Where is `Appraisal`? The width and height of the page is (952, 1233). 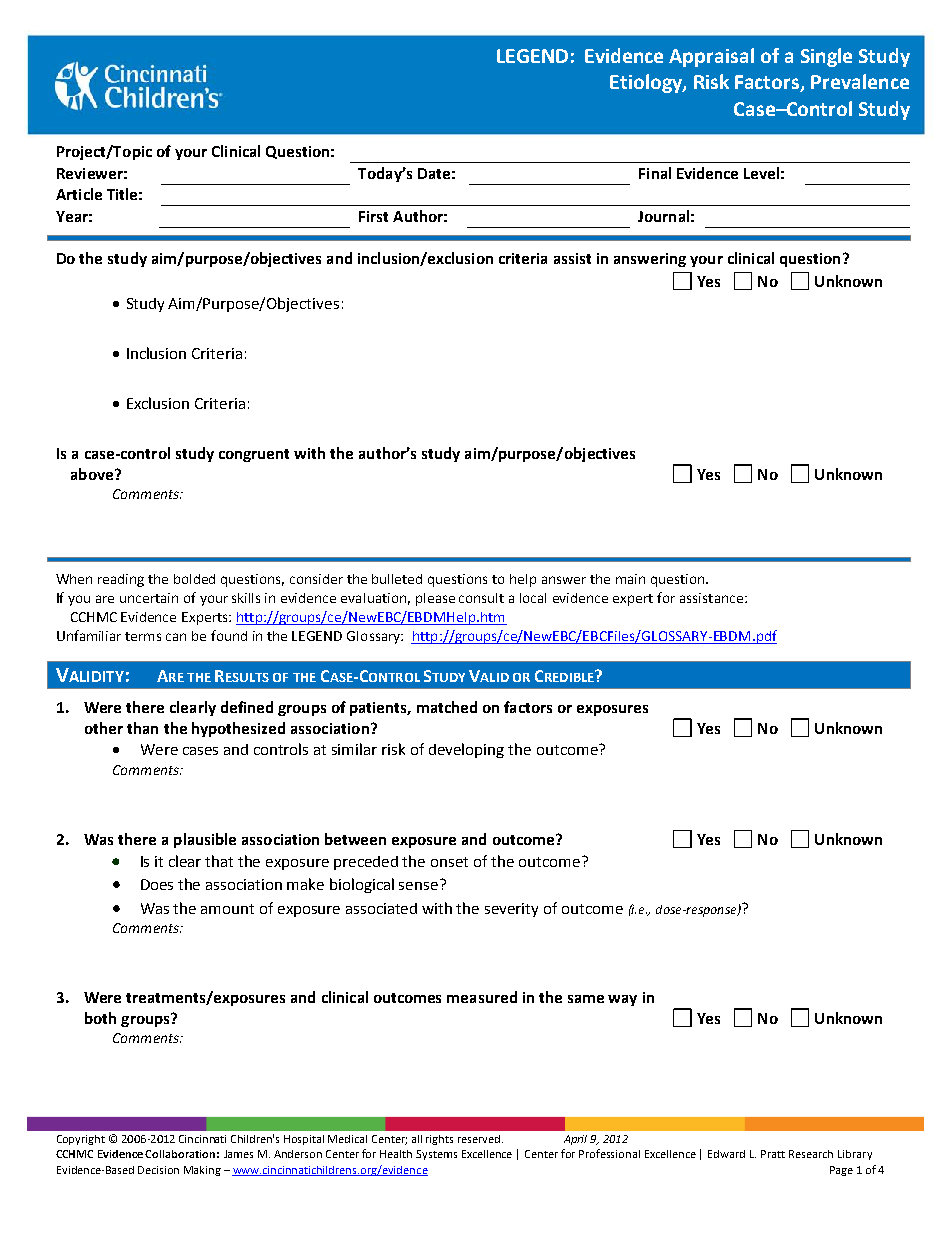 Appraisal is located at coordinates (711, 57).
